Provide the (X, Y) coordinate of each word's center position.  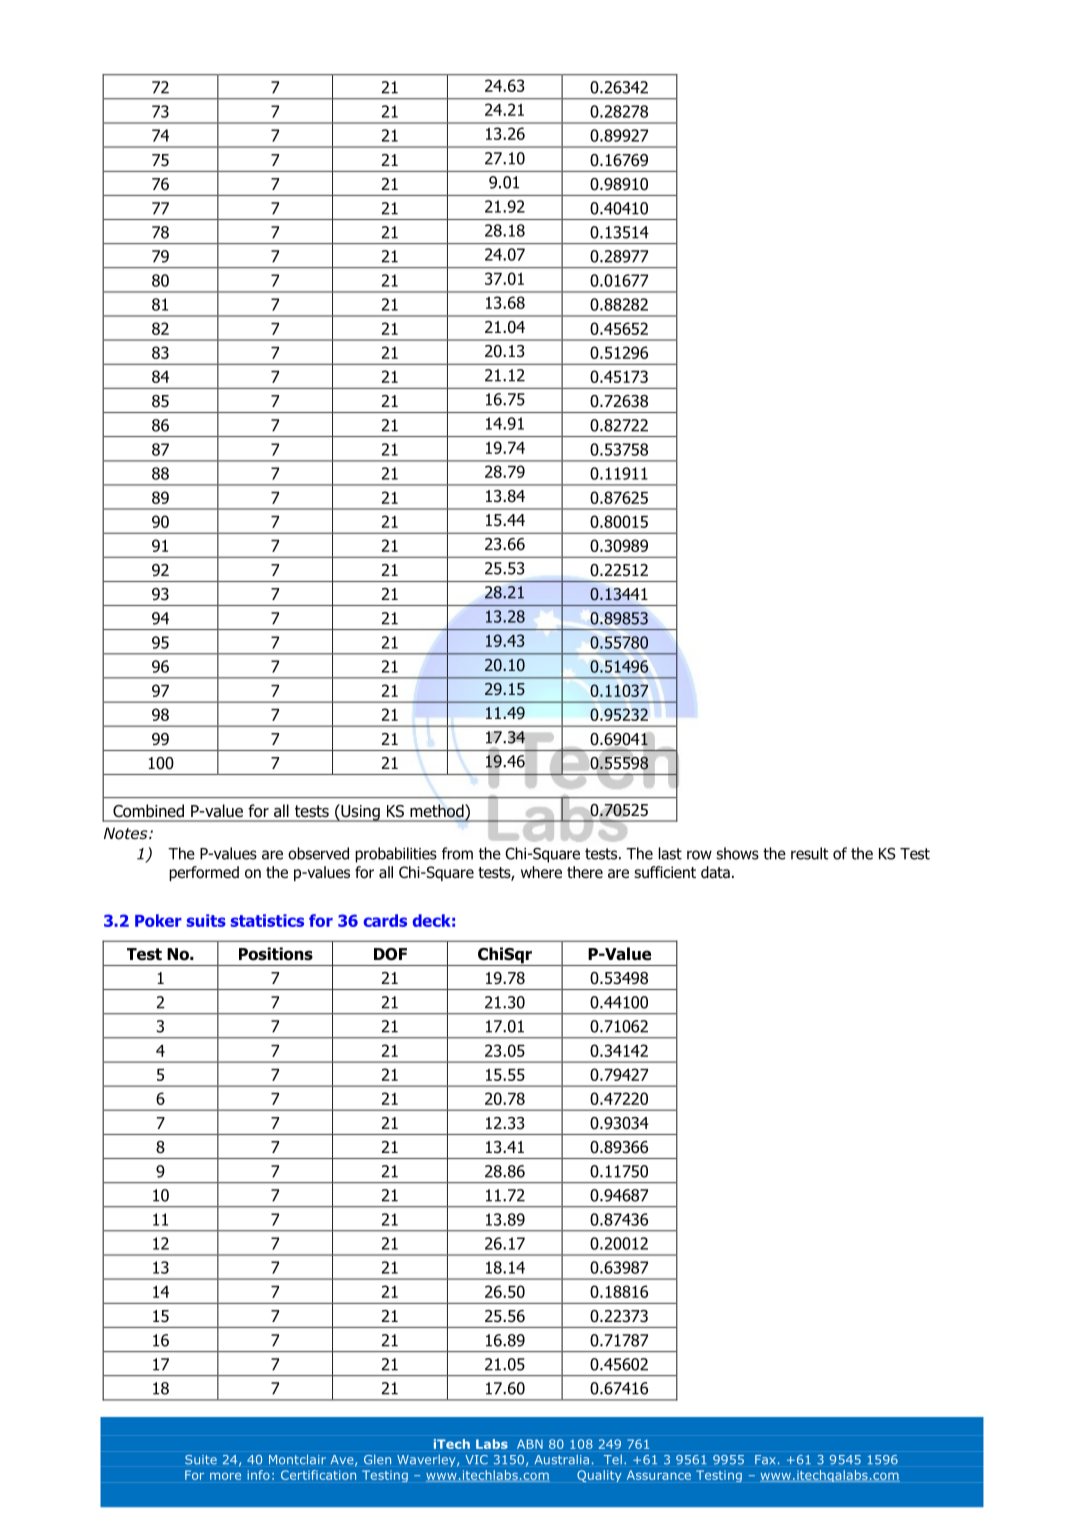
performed (204, 873)
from (457, 853)
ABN (530, 1444)
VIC (476, 1460)
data (715, 872)
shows (737, 853)
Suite (201, 1460)
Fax (765, 1460)
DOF (390, 954)
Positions (276, 954)
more (225, 1476)
